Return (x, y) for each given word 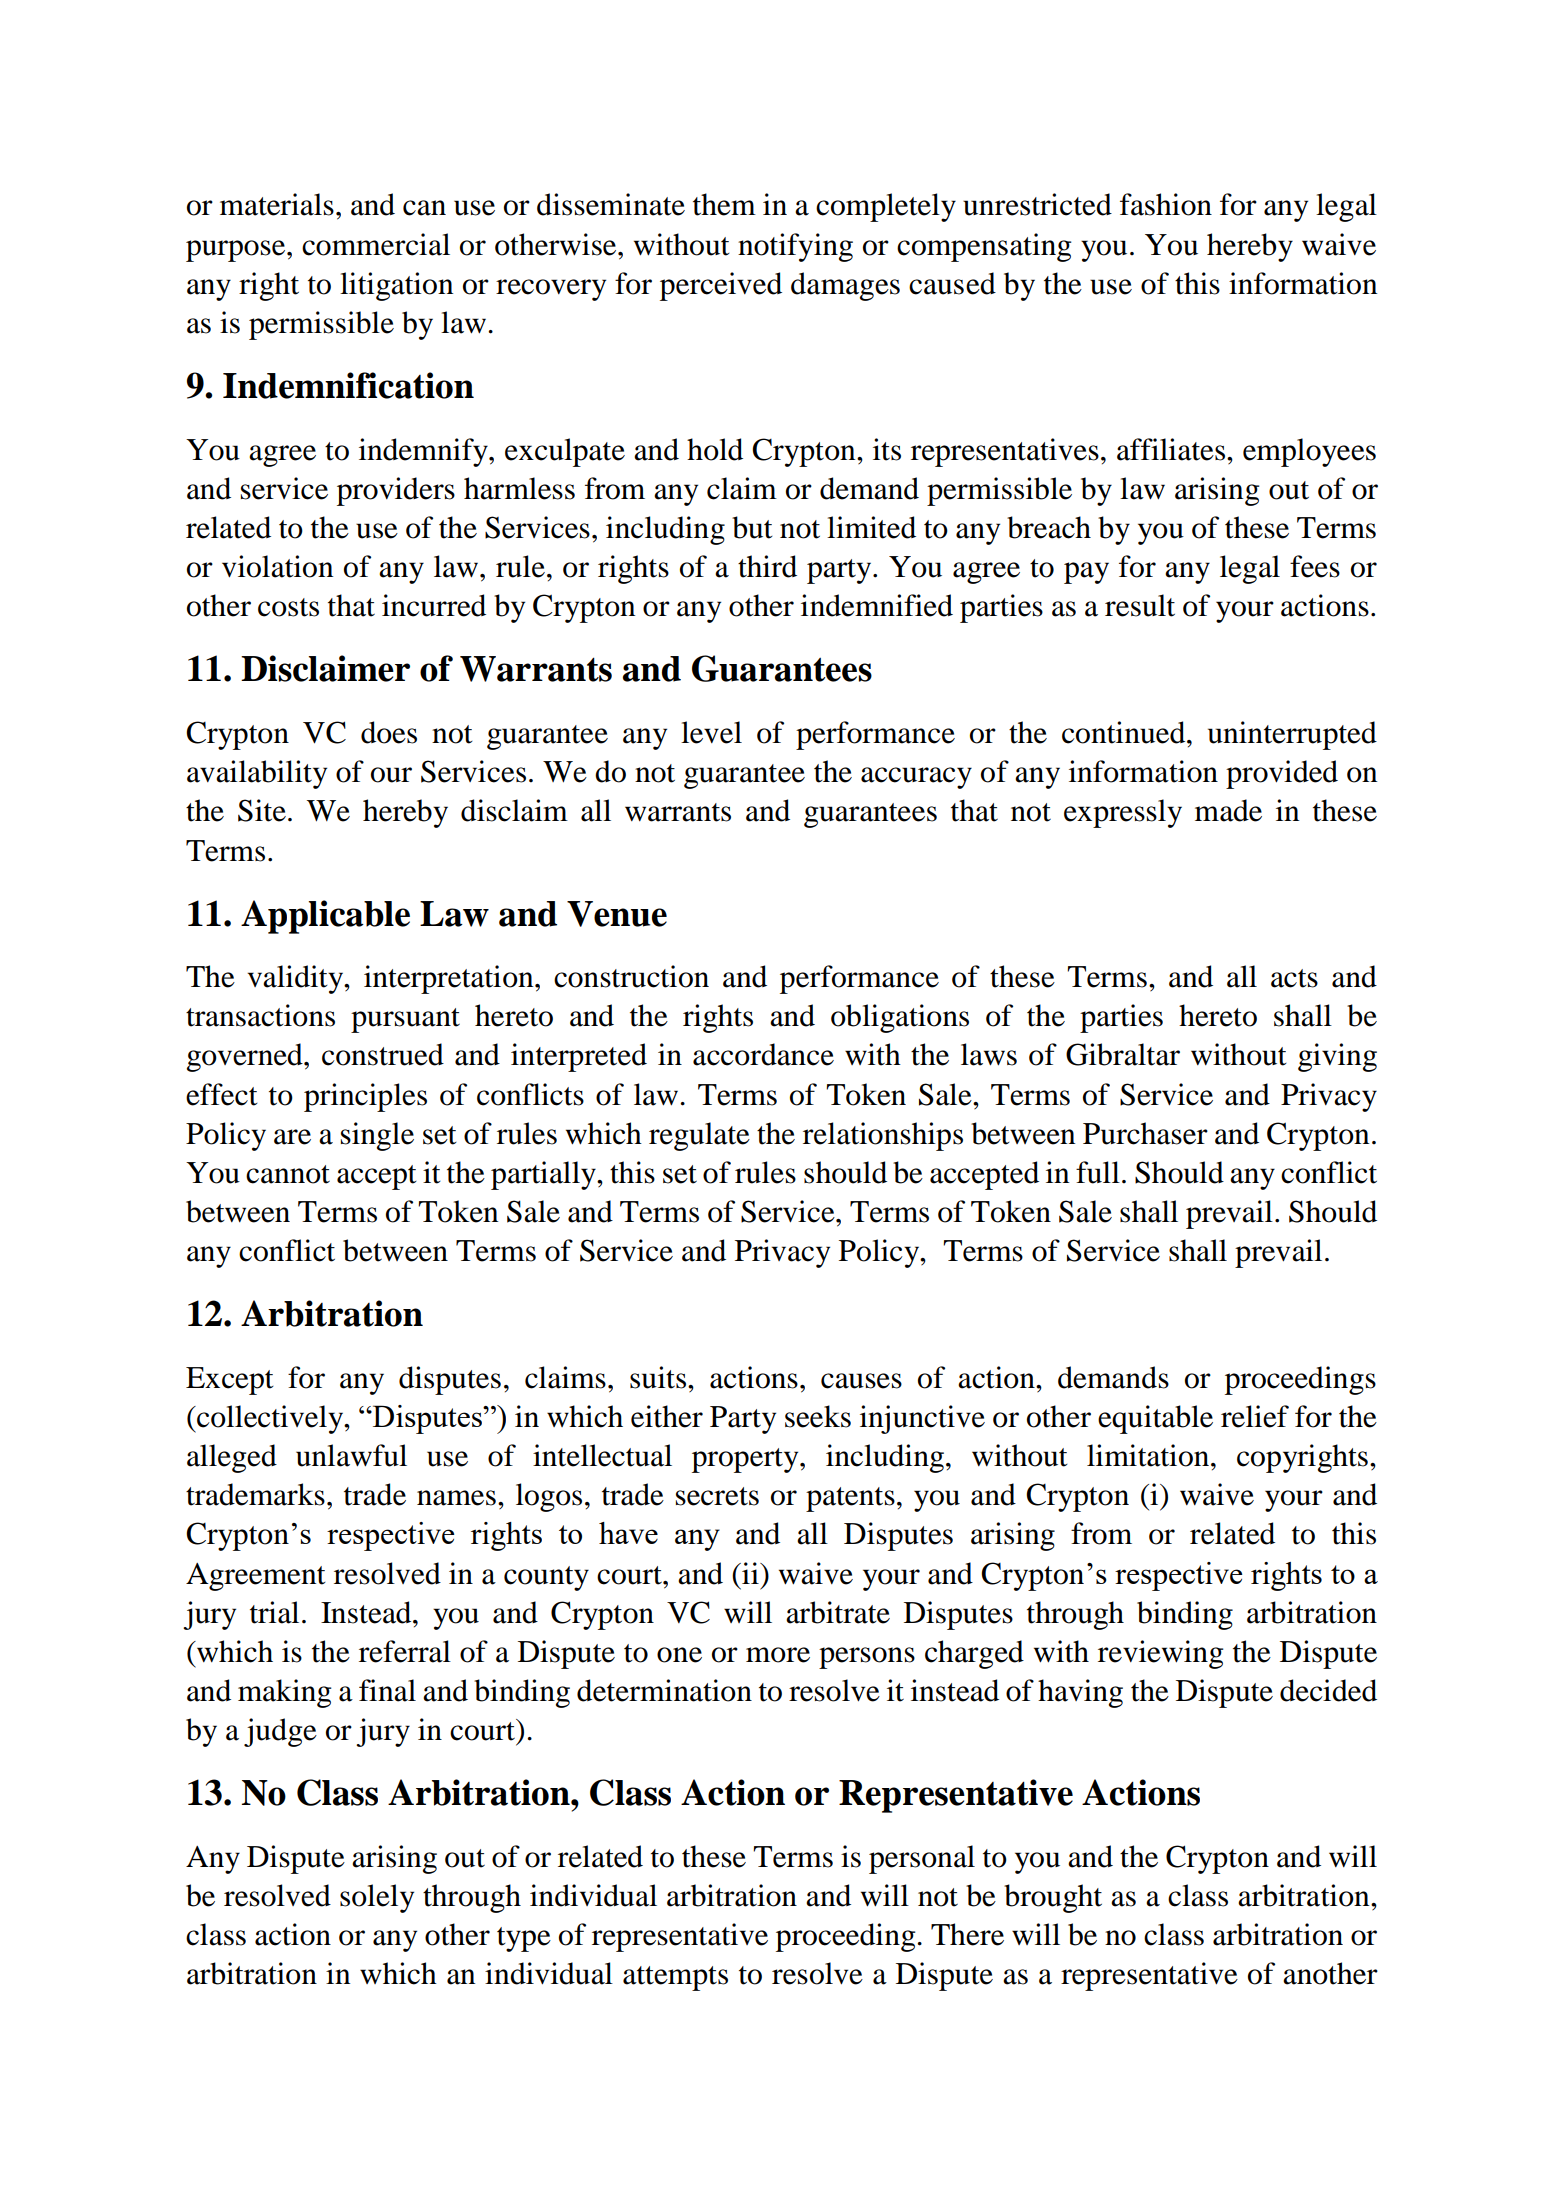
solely (377, 1898)
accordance (763, 1054)
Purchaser (1145, 1133)
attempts (675, 1978)
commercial (376, 244)
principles (365, 1097)
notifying (795, 247)
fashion (1166, 204)
